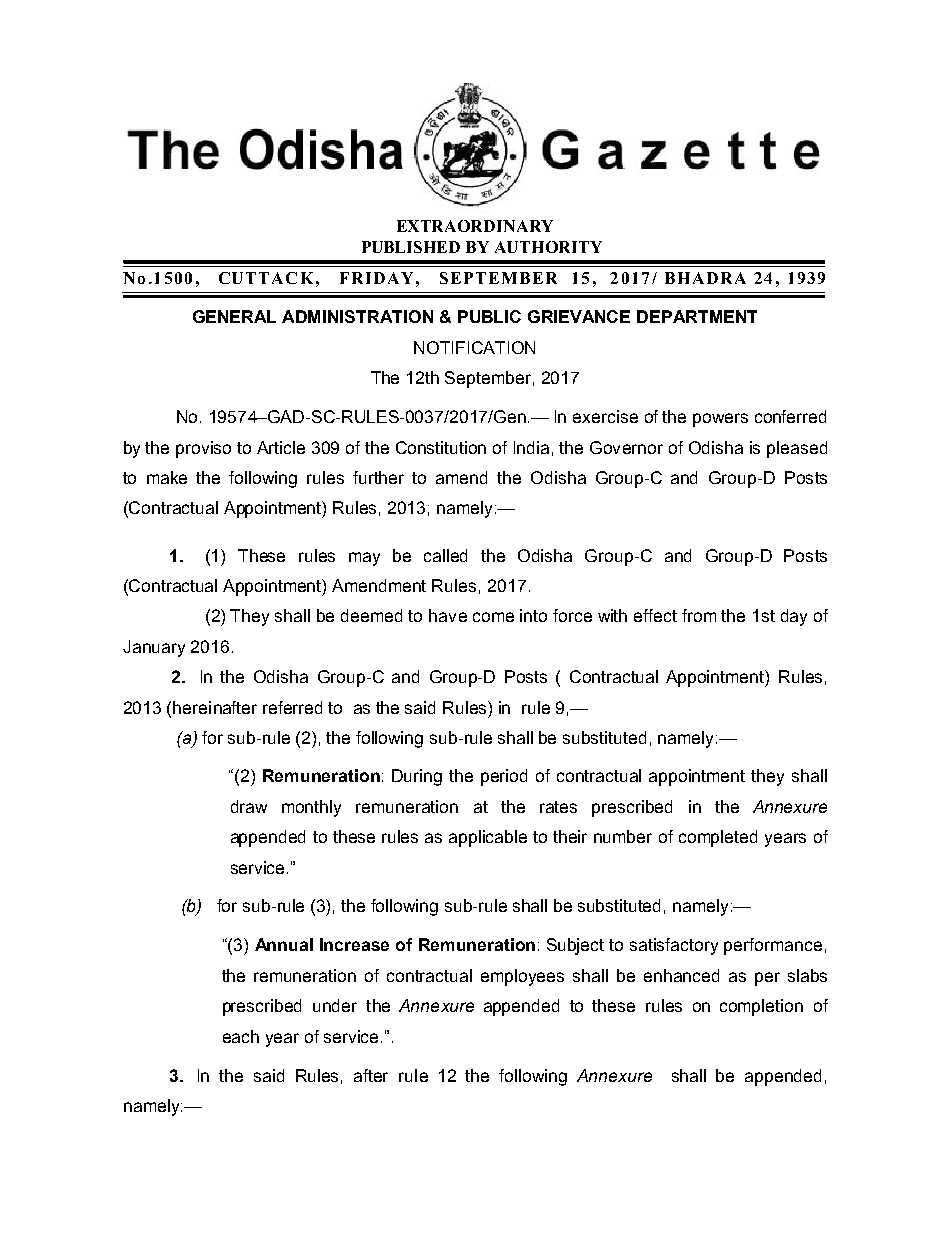 This page has width=952, height=1233. What do you see at coordinates (203, 449) in the page?
I see `proviso` at bounding box center [203, 449].
